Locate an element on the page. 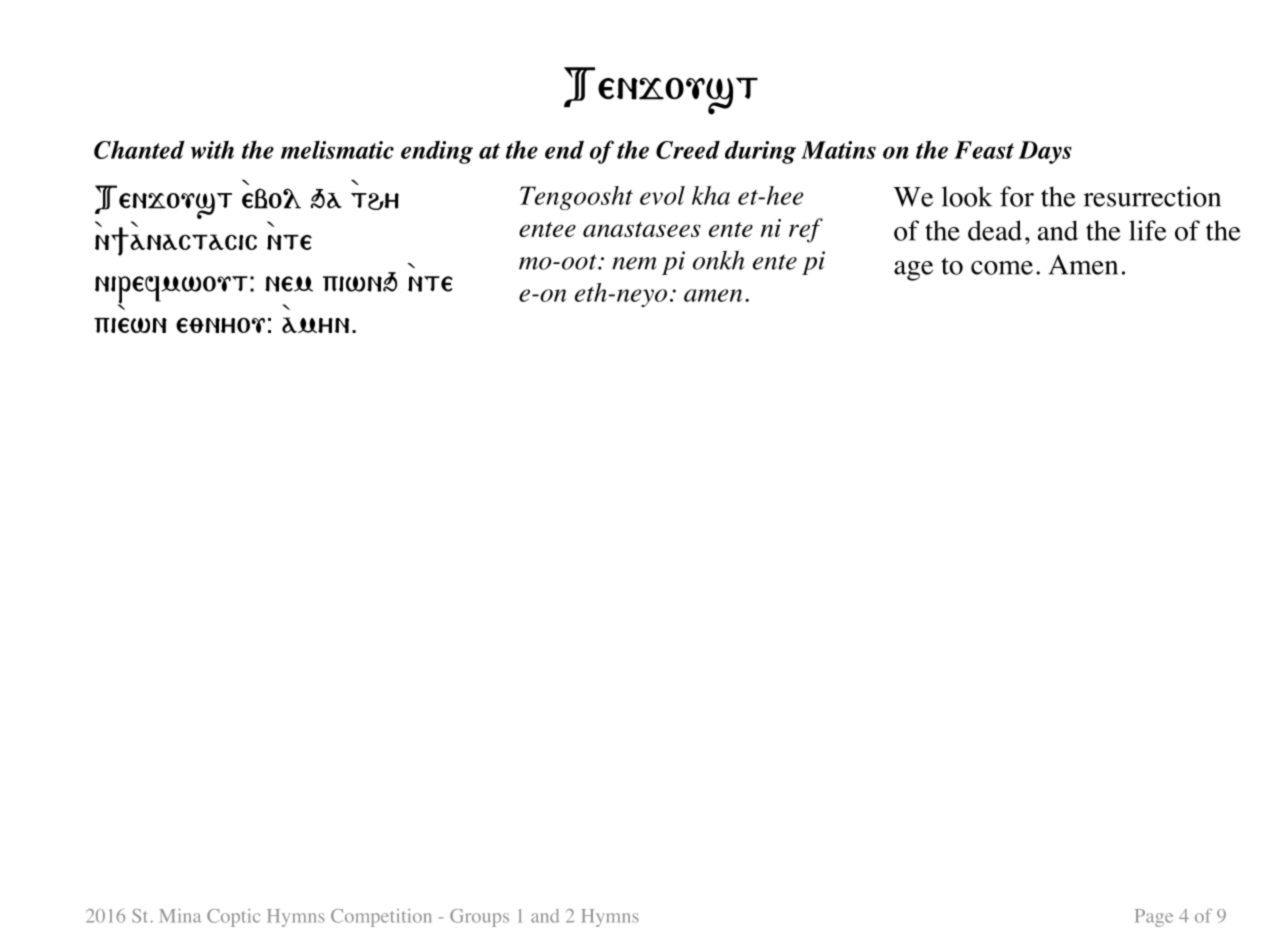 The image size is (1288, 944). Page is located at coordinates (1154, 918).
